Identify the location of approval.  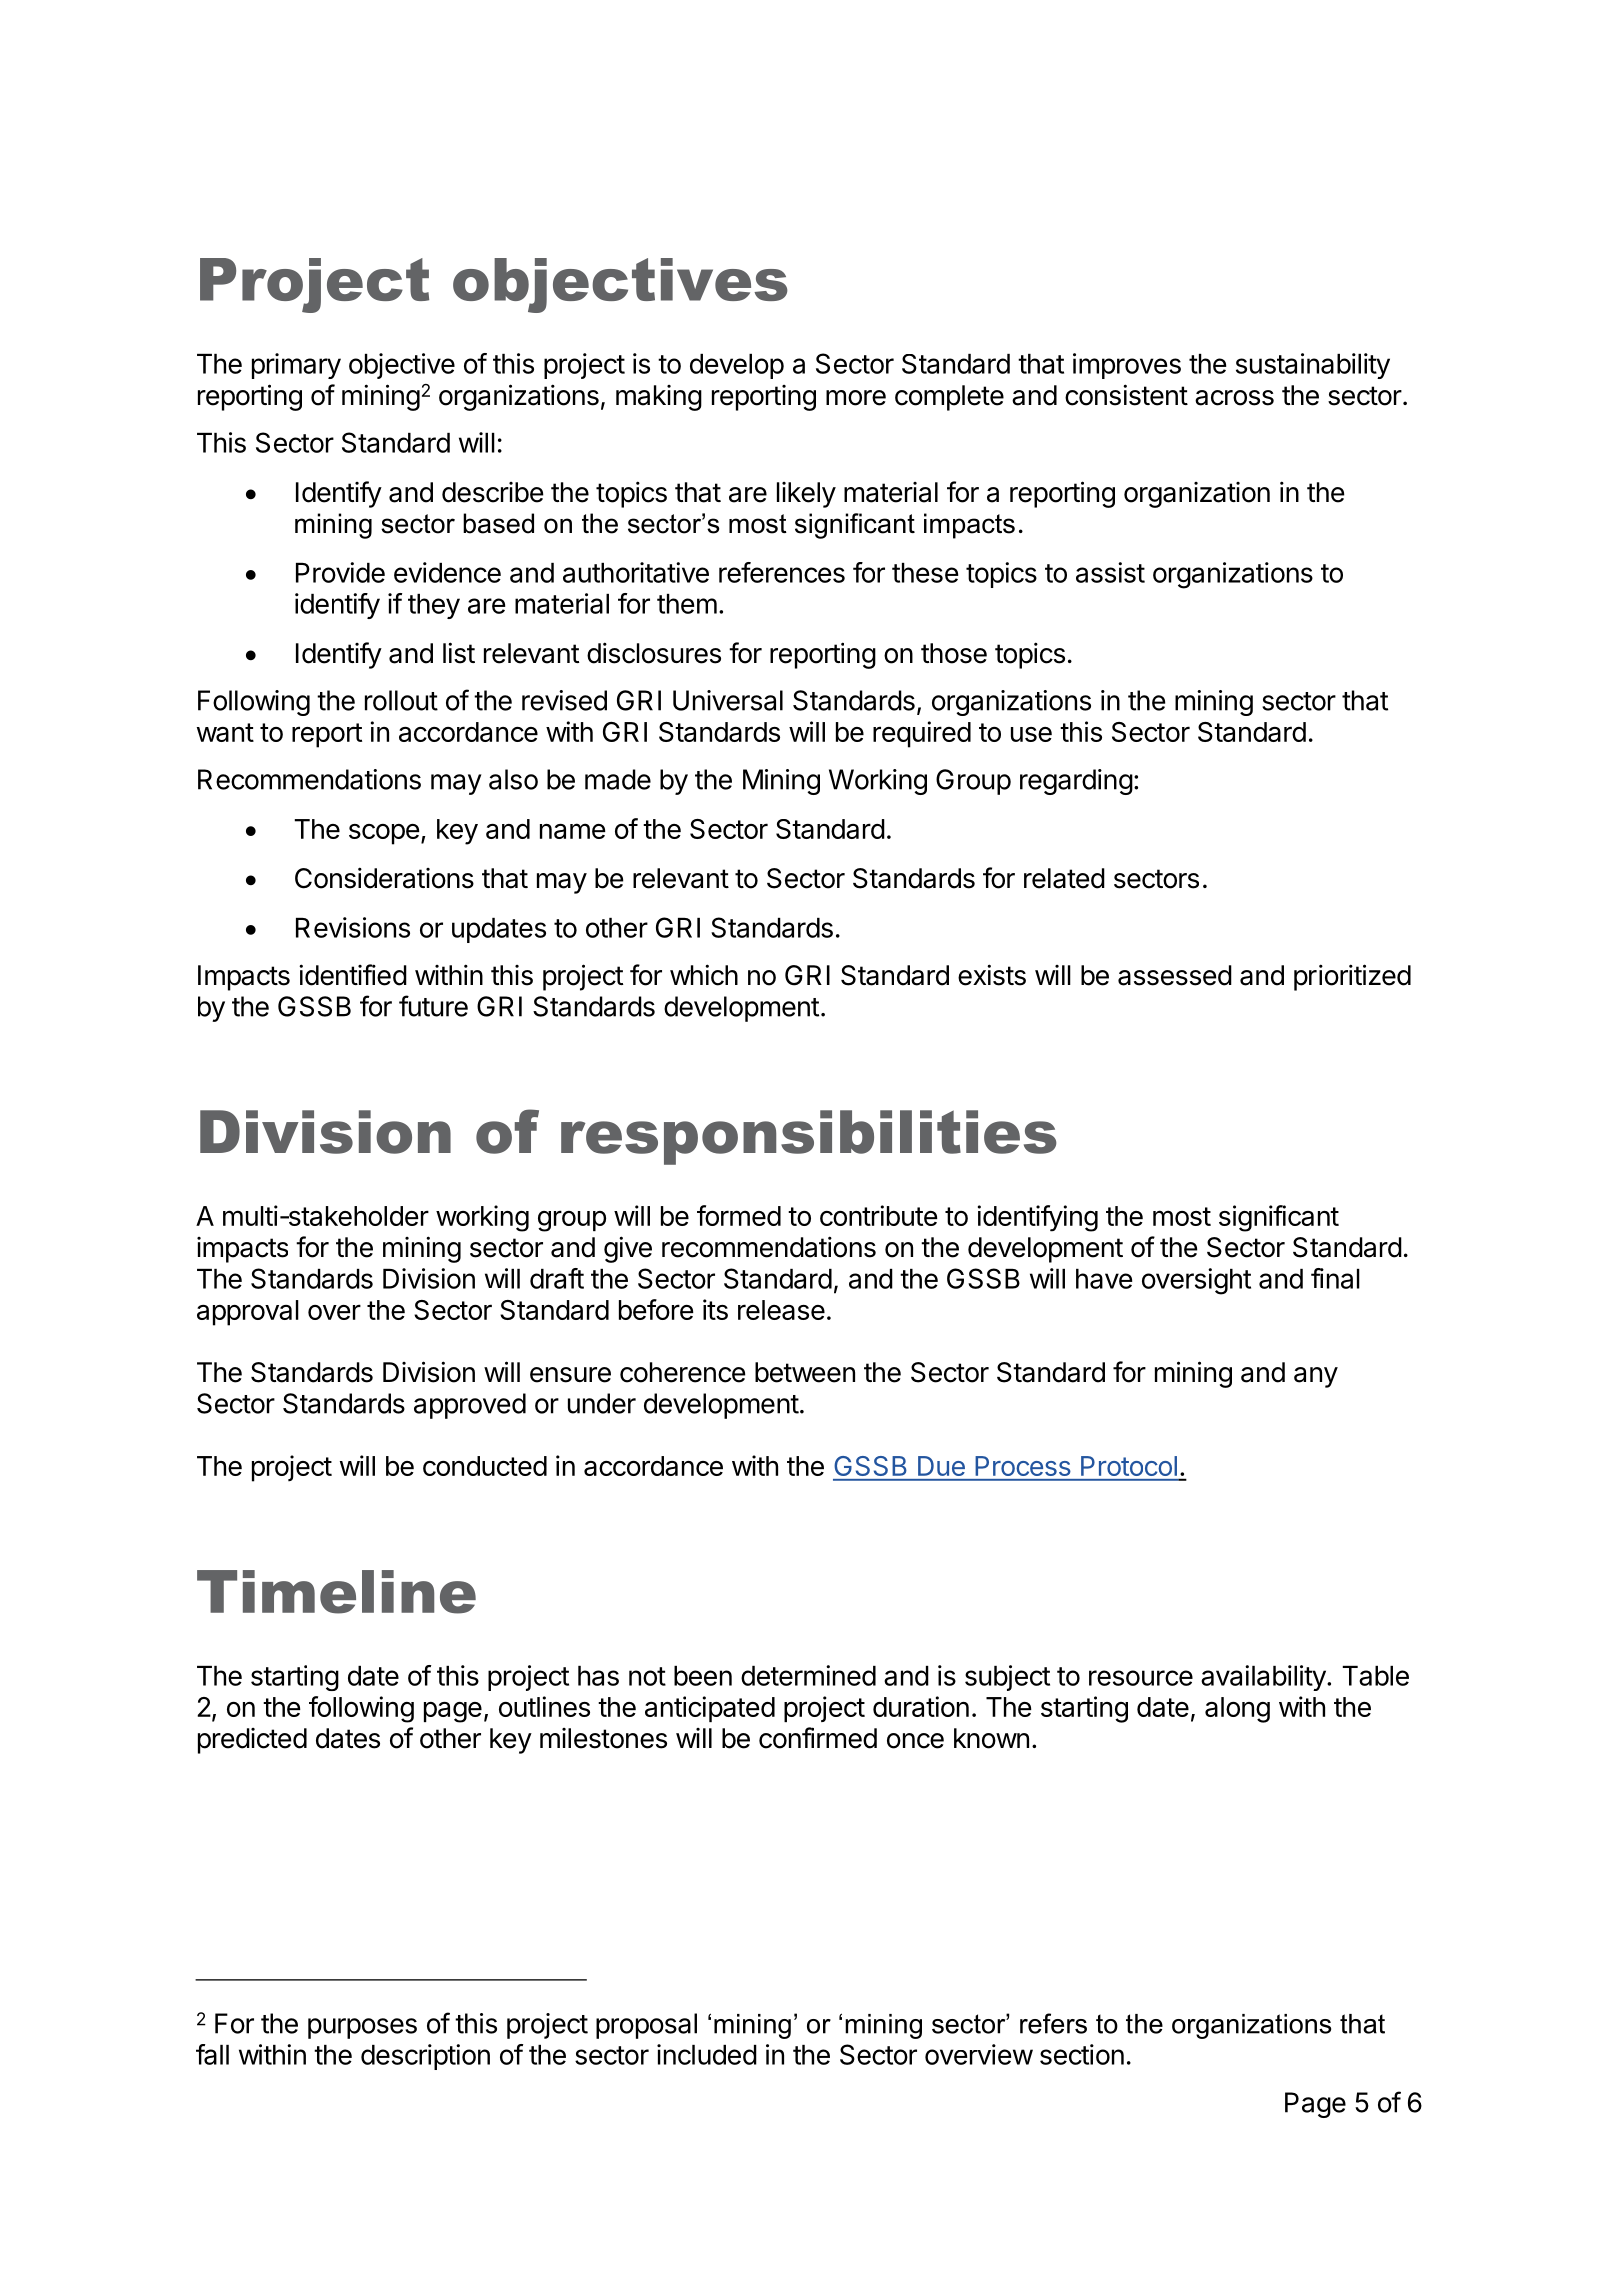
(248, 1313).
